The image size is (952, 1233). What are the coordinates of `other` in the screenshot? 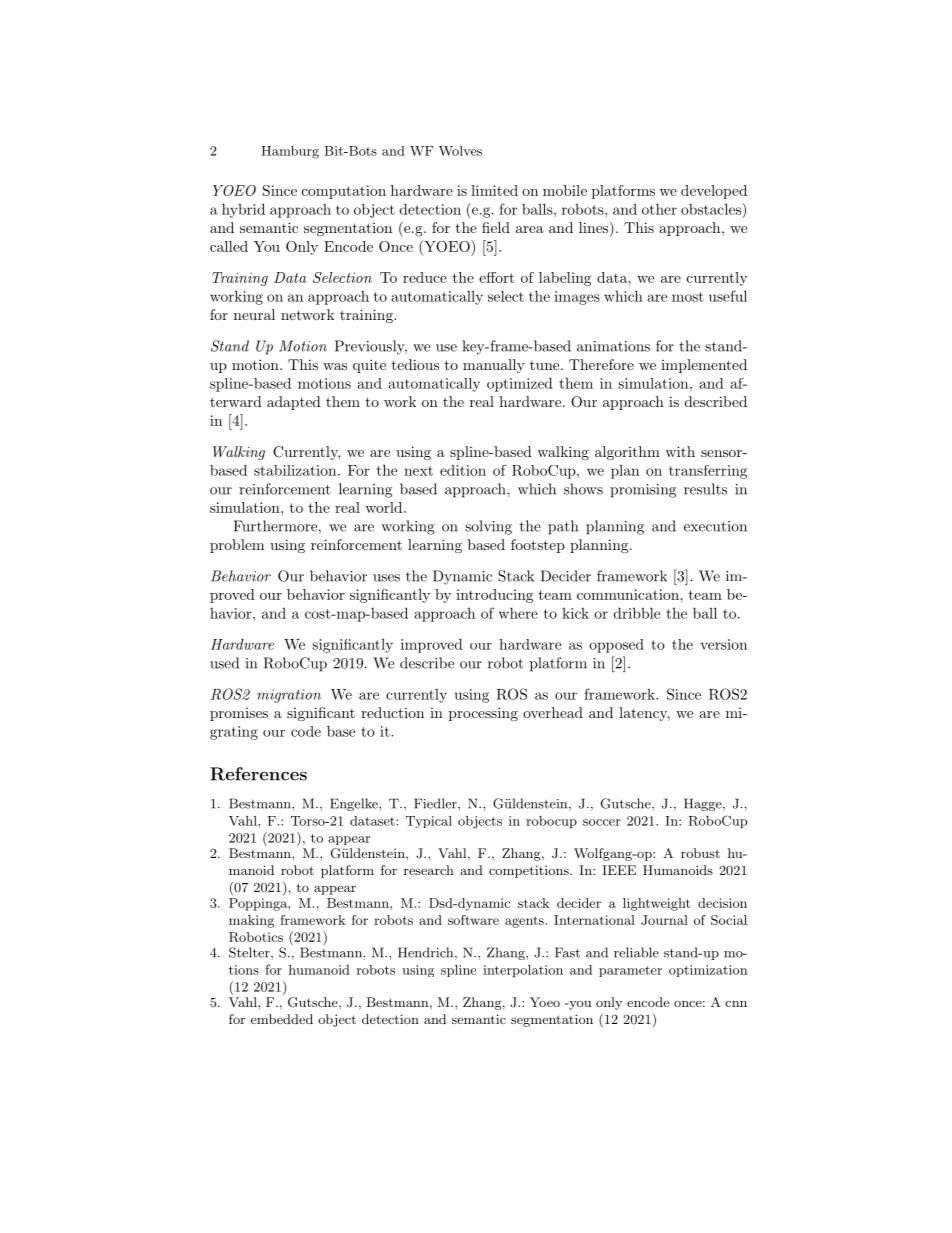 It's located at (659, 209).
